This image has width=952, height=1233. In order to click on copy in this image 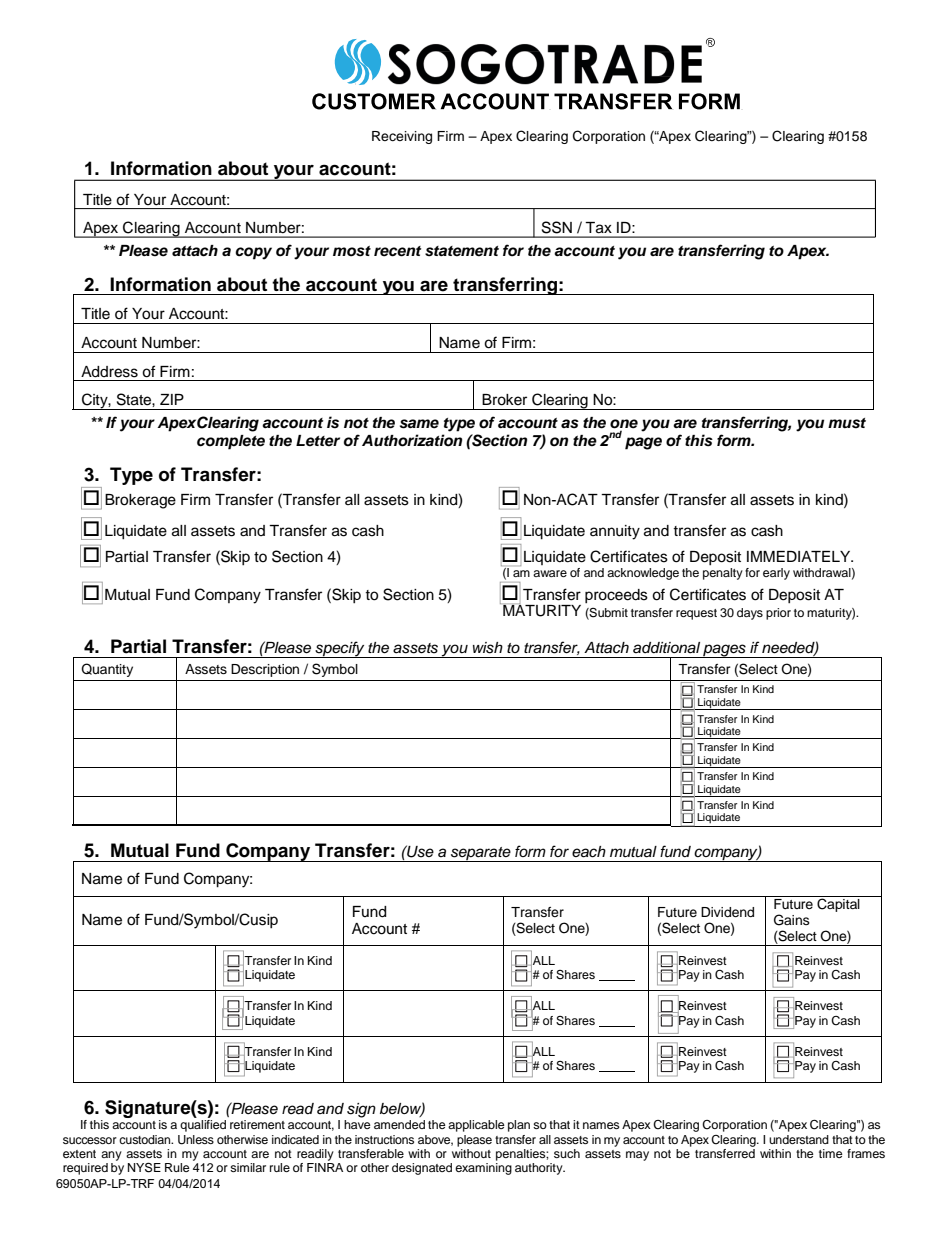, I will do `click(253, 253)`.
